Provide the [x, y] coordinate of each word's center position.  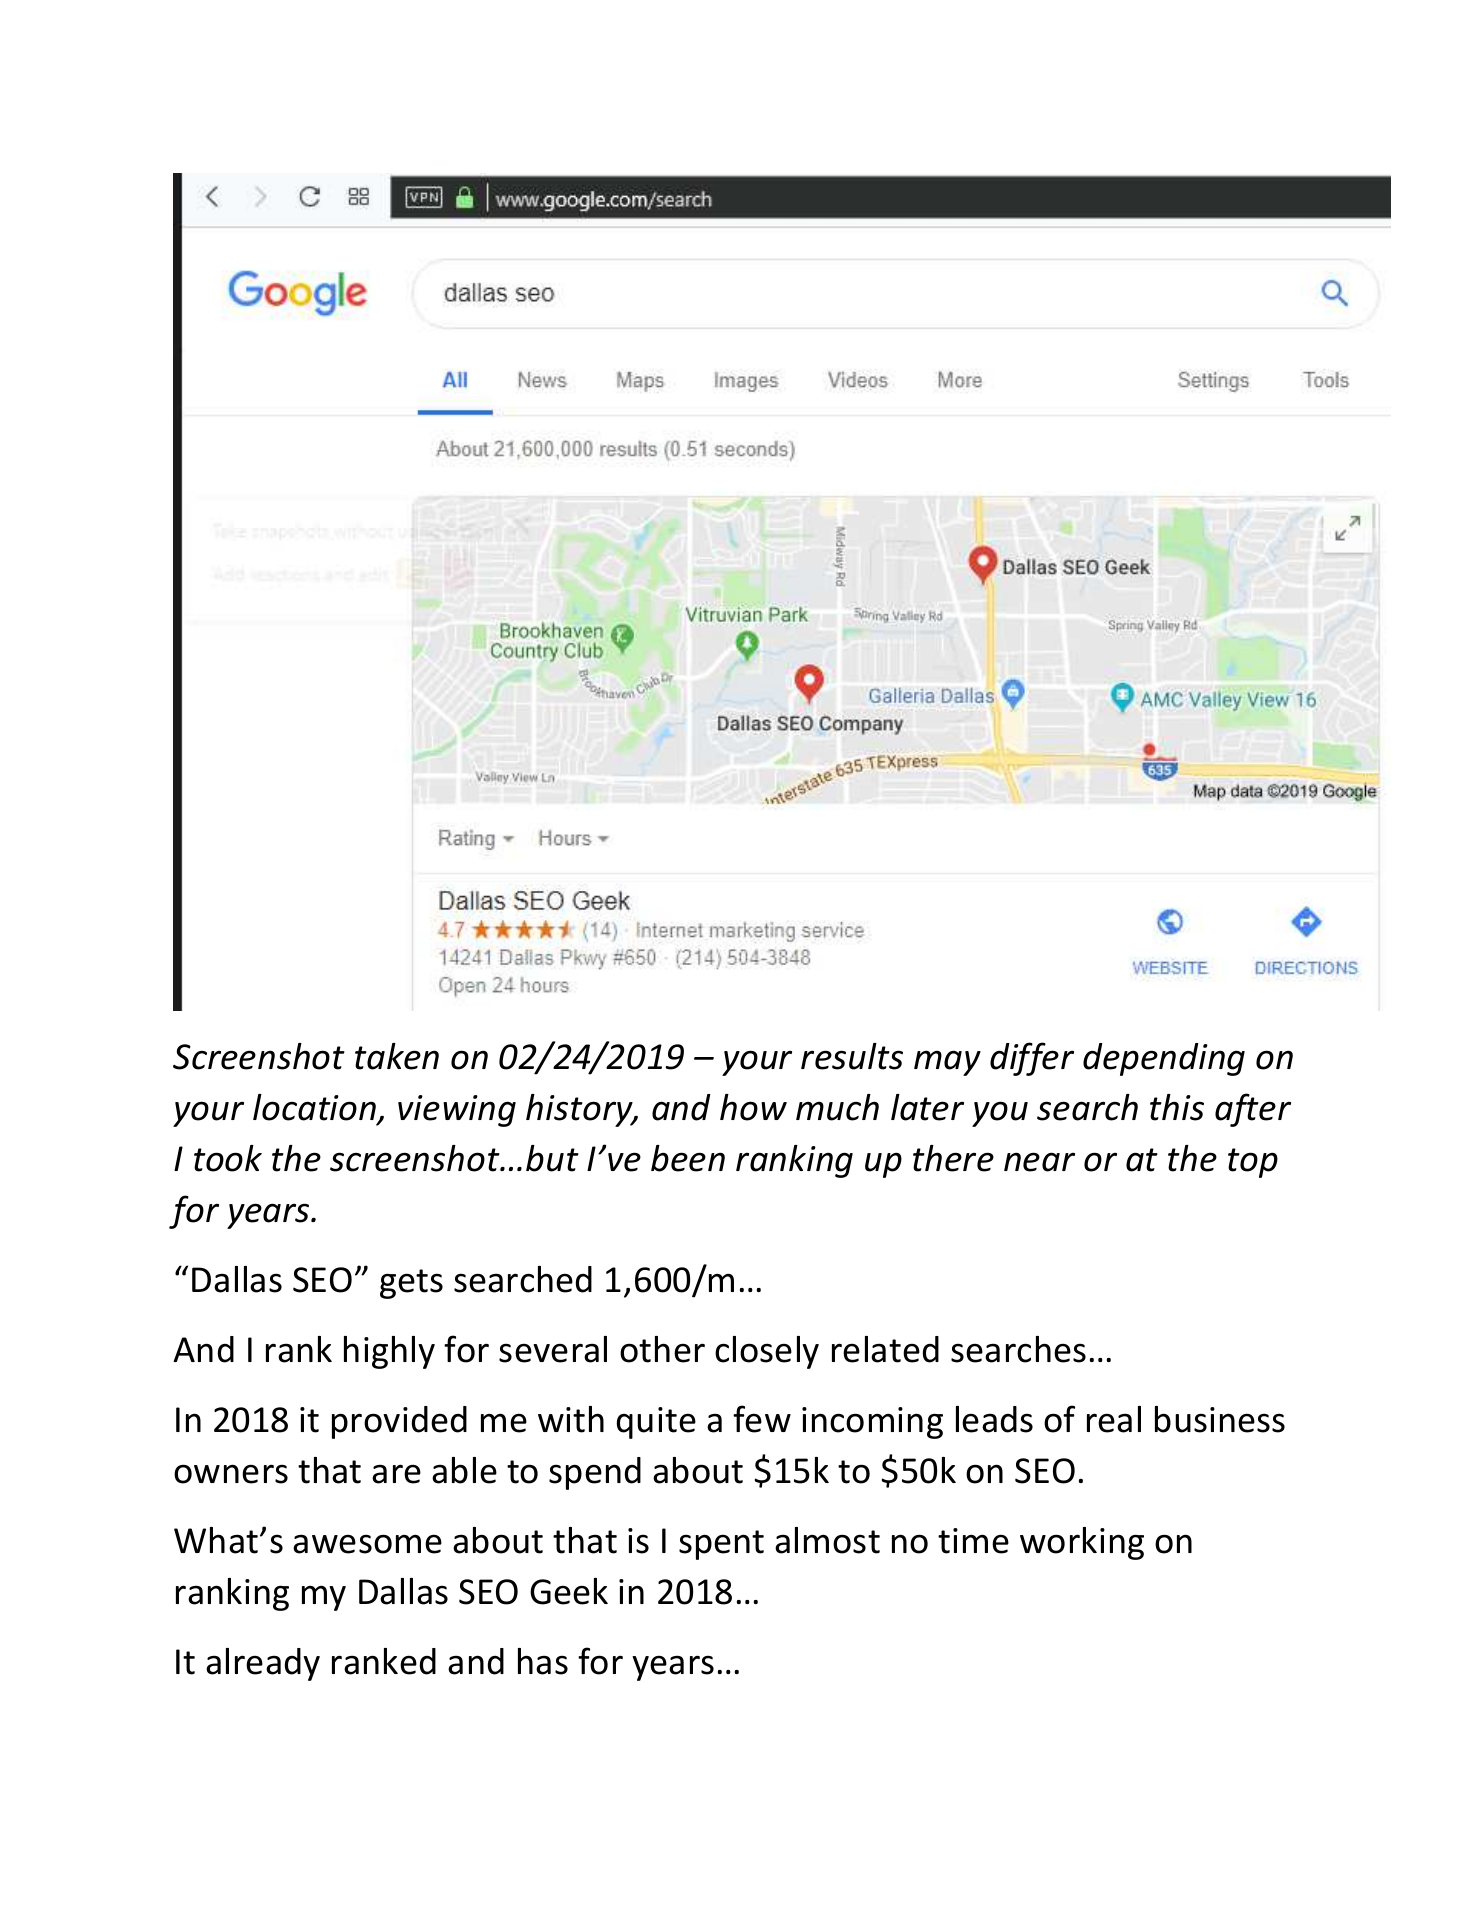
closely [767, 1352]
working [1082, 1543]
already [263, 1664]
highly [389, 1352]
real [1114, 1419]
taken [397, 1056]
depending [1164, 1059]
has [543, 1661]
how [753, 1107]
